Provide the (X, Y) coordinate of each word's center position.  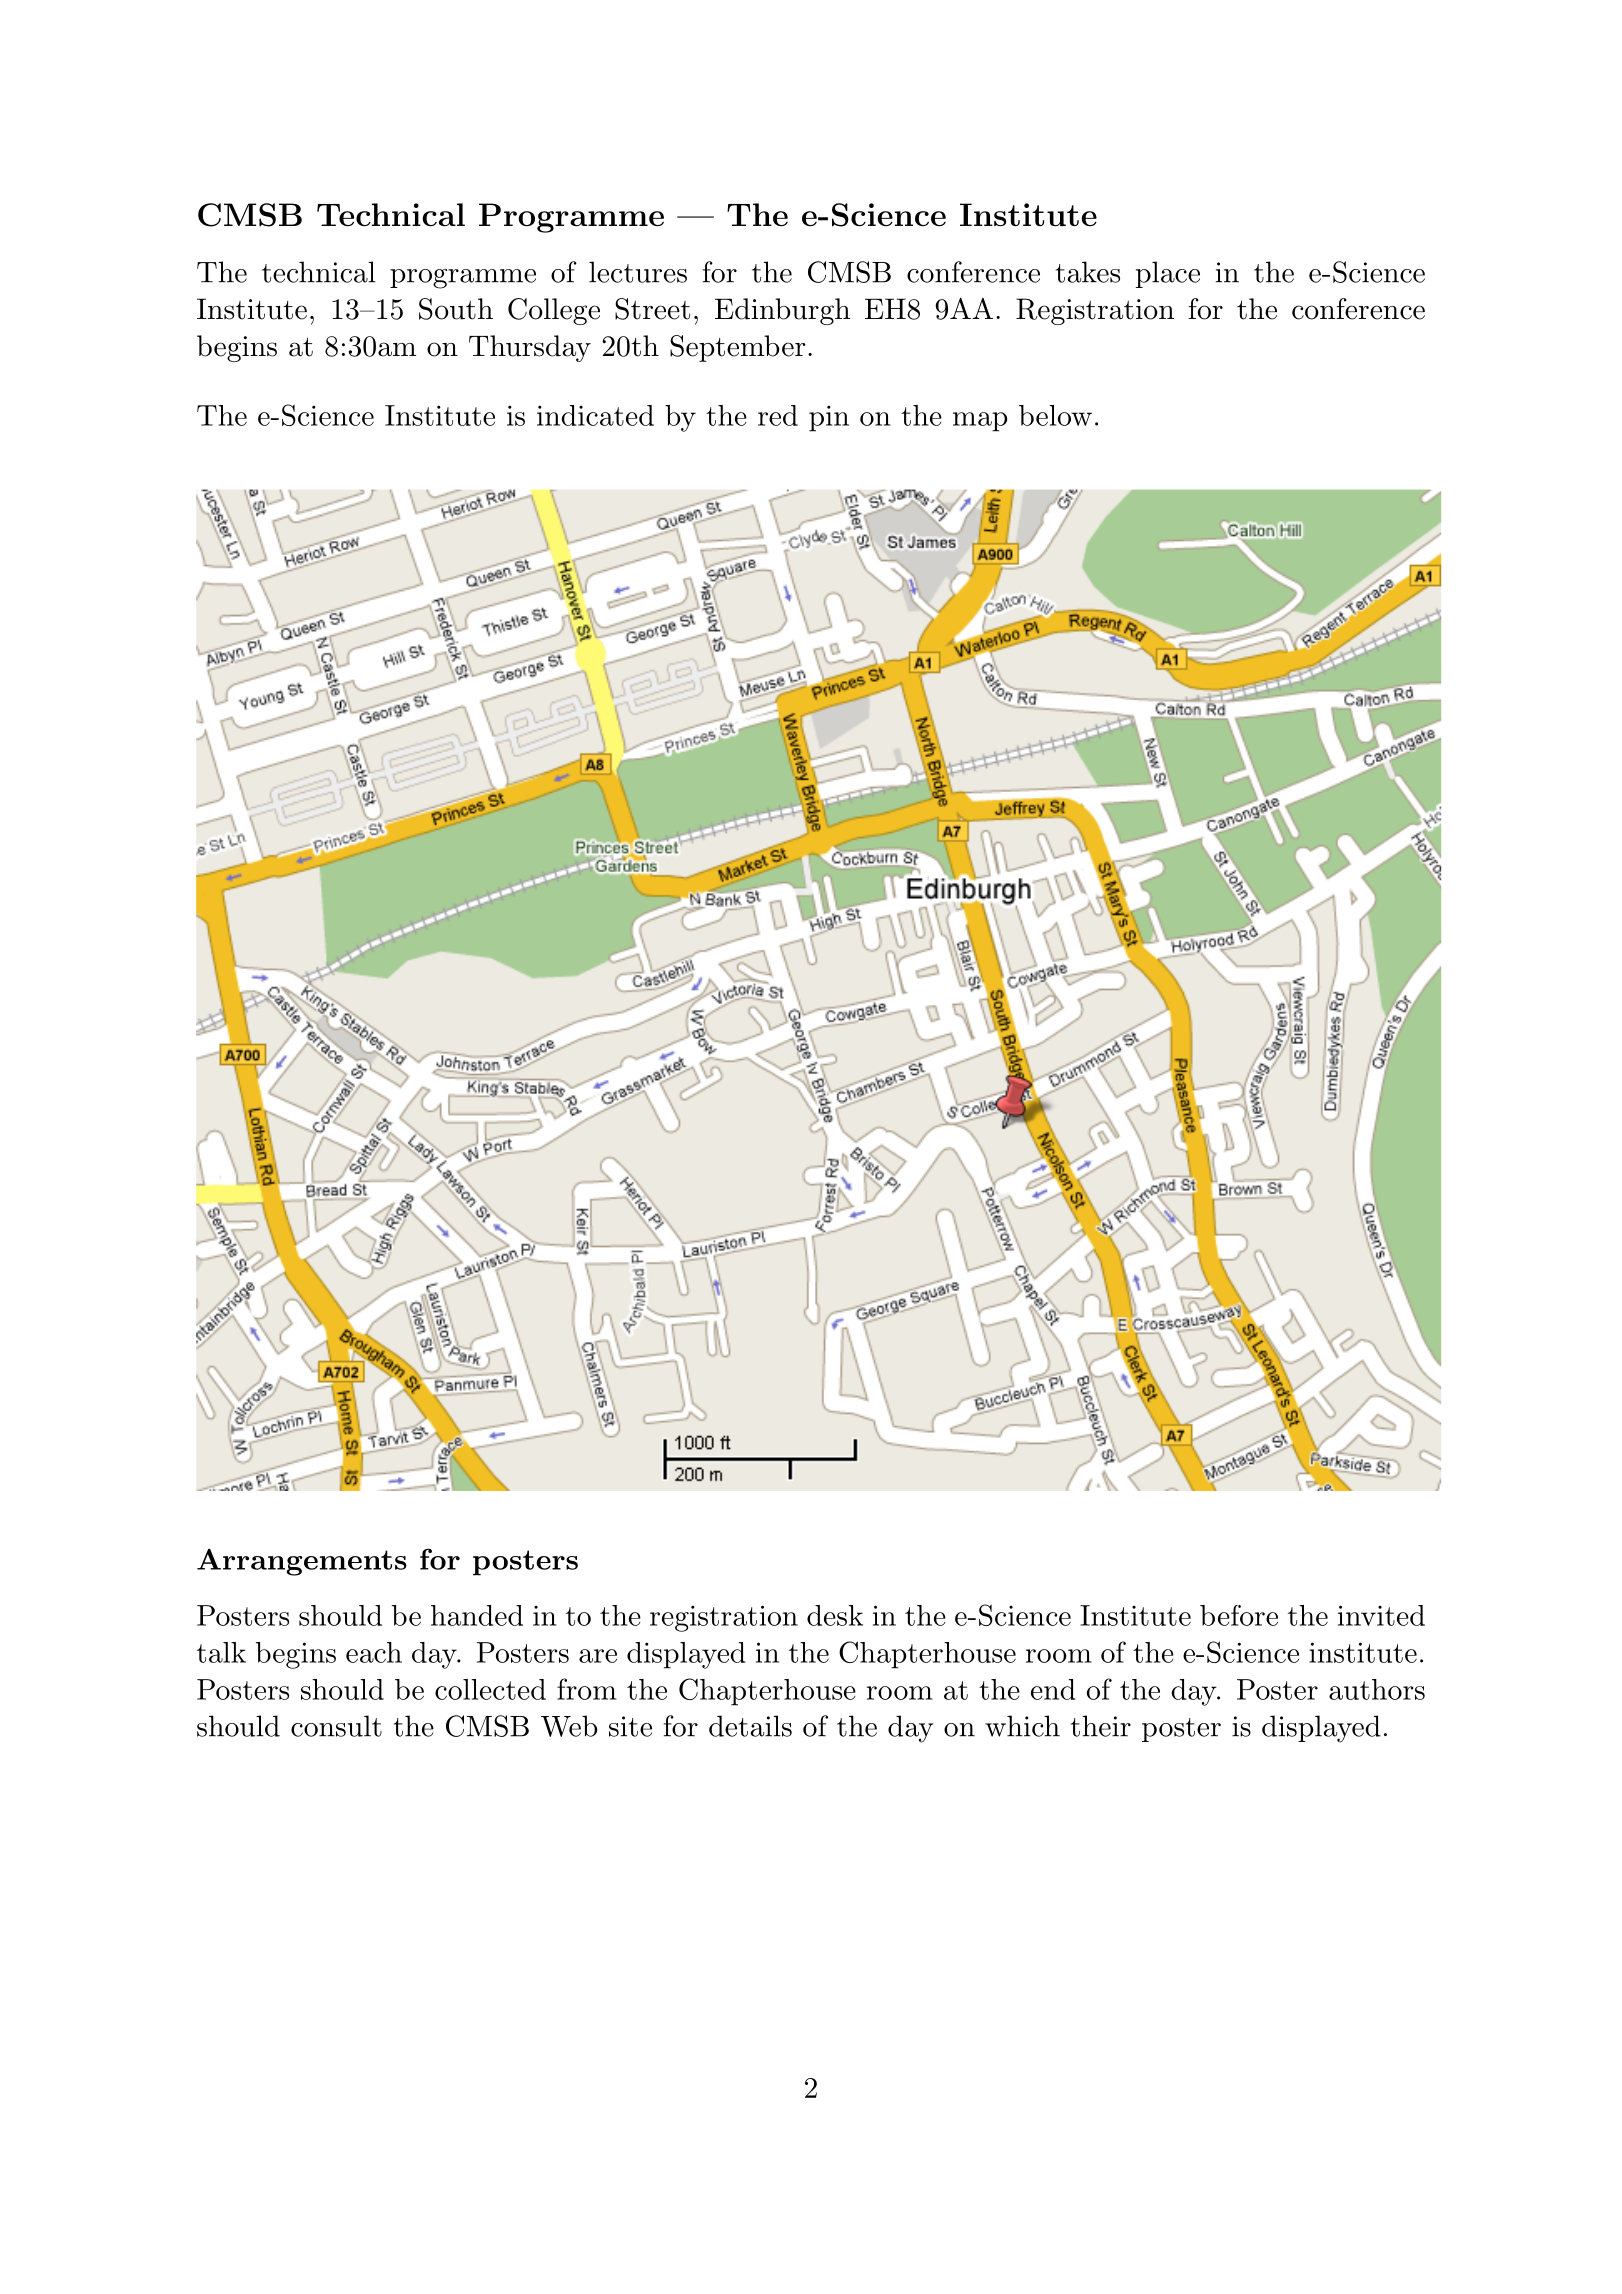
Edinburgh (782, 311)
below (1055, 415)
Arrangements (302, 1562)
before (1239, 1615)
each (374, 1652)
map (980, 422)
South (456, 309)
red (778, 415)
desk (835, 1615)
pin (829, 418)
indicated (595, 415)
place (1168, 274)
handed (477, 1615)
